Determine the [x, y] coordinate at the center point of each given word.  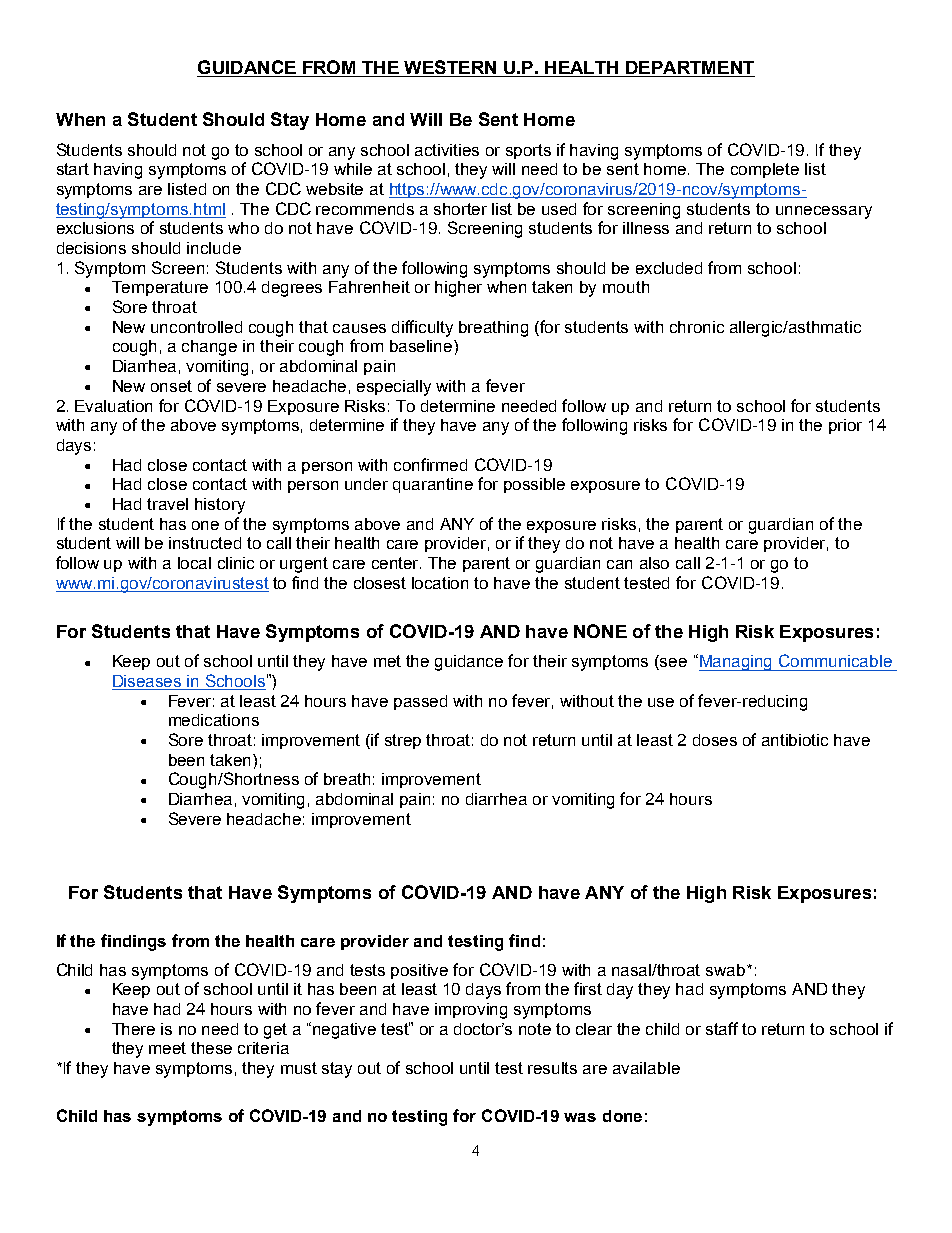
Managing [737, 663]
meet [167, 1048]
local [194, 563]
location [440, 583]
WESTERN [450, 67]
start [73, 169]
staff [722, 1028]
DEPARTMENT [690, 67]
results [552, 1068]
